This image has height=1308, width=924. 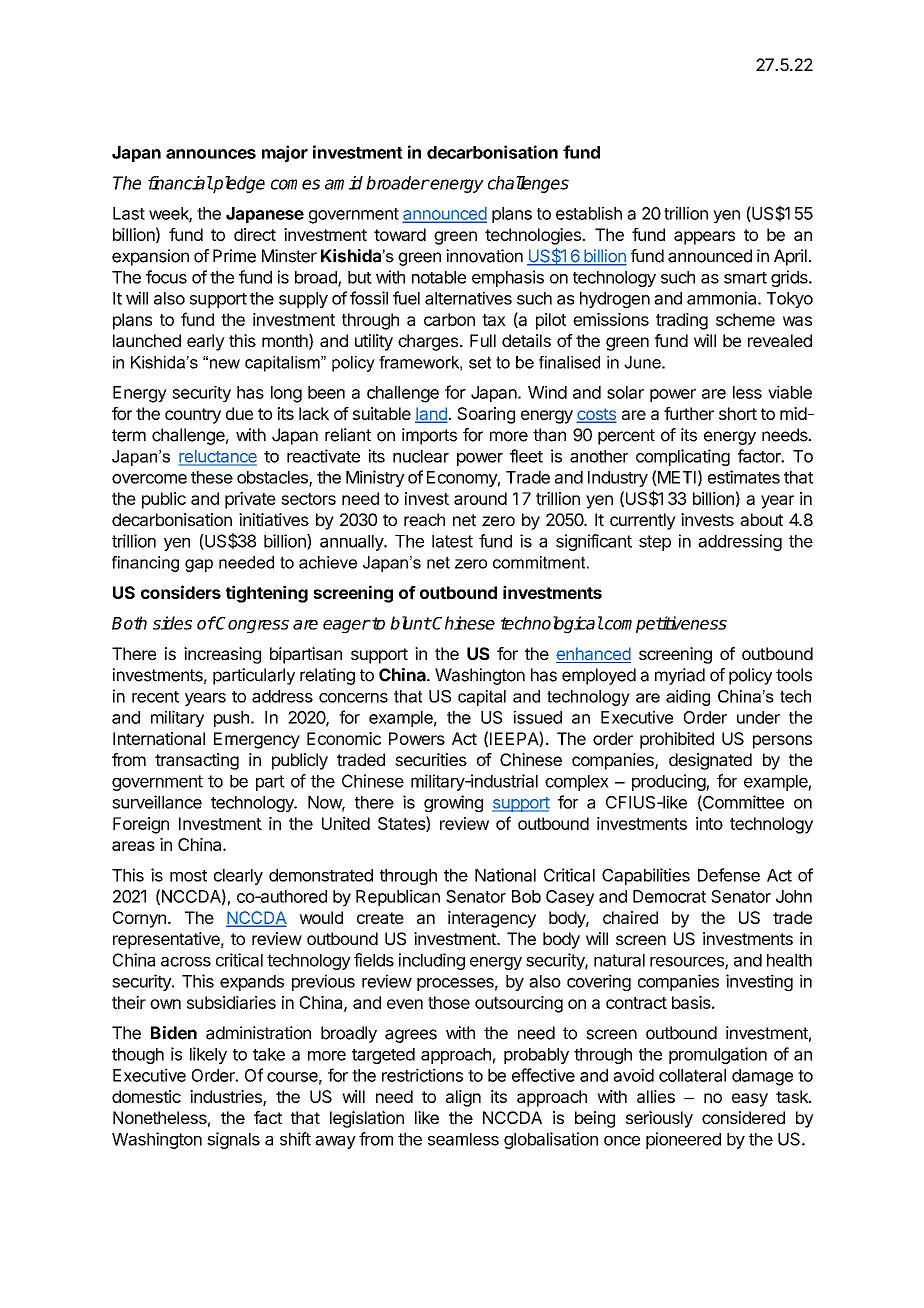 I want to click on industries, so click(x=227, y=1098).
